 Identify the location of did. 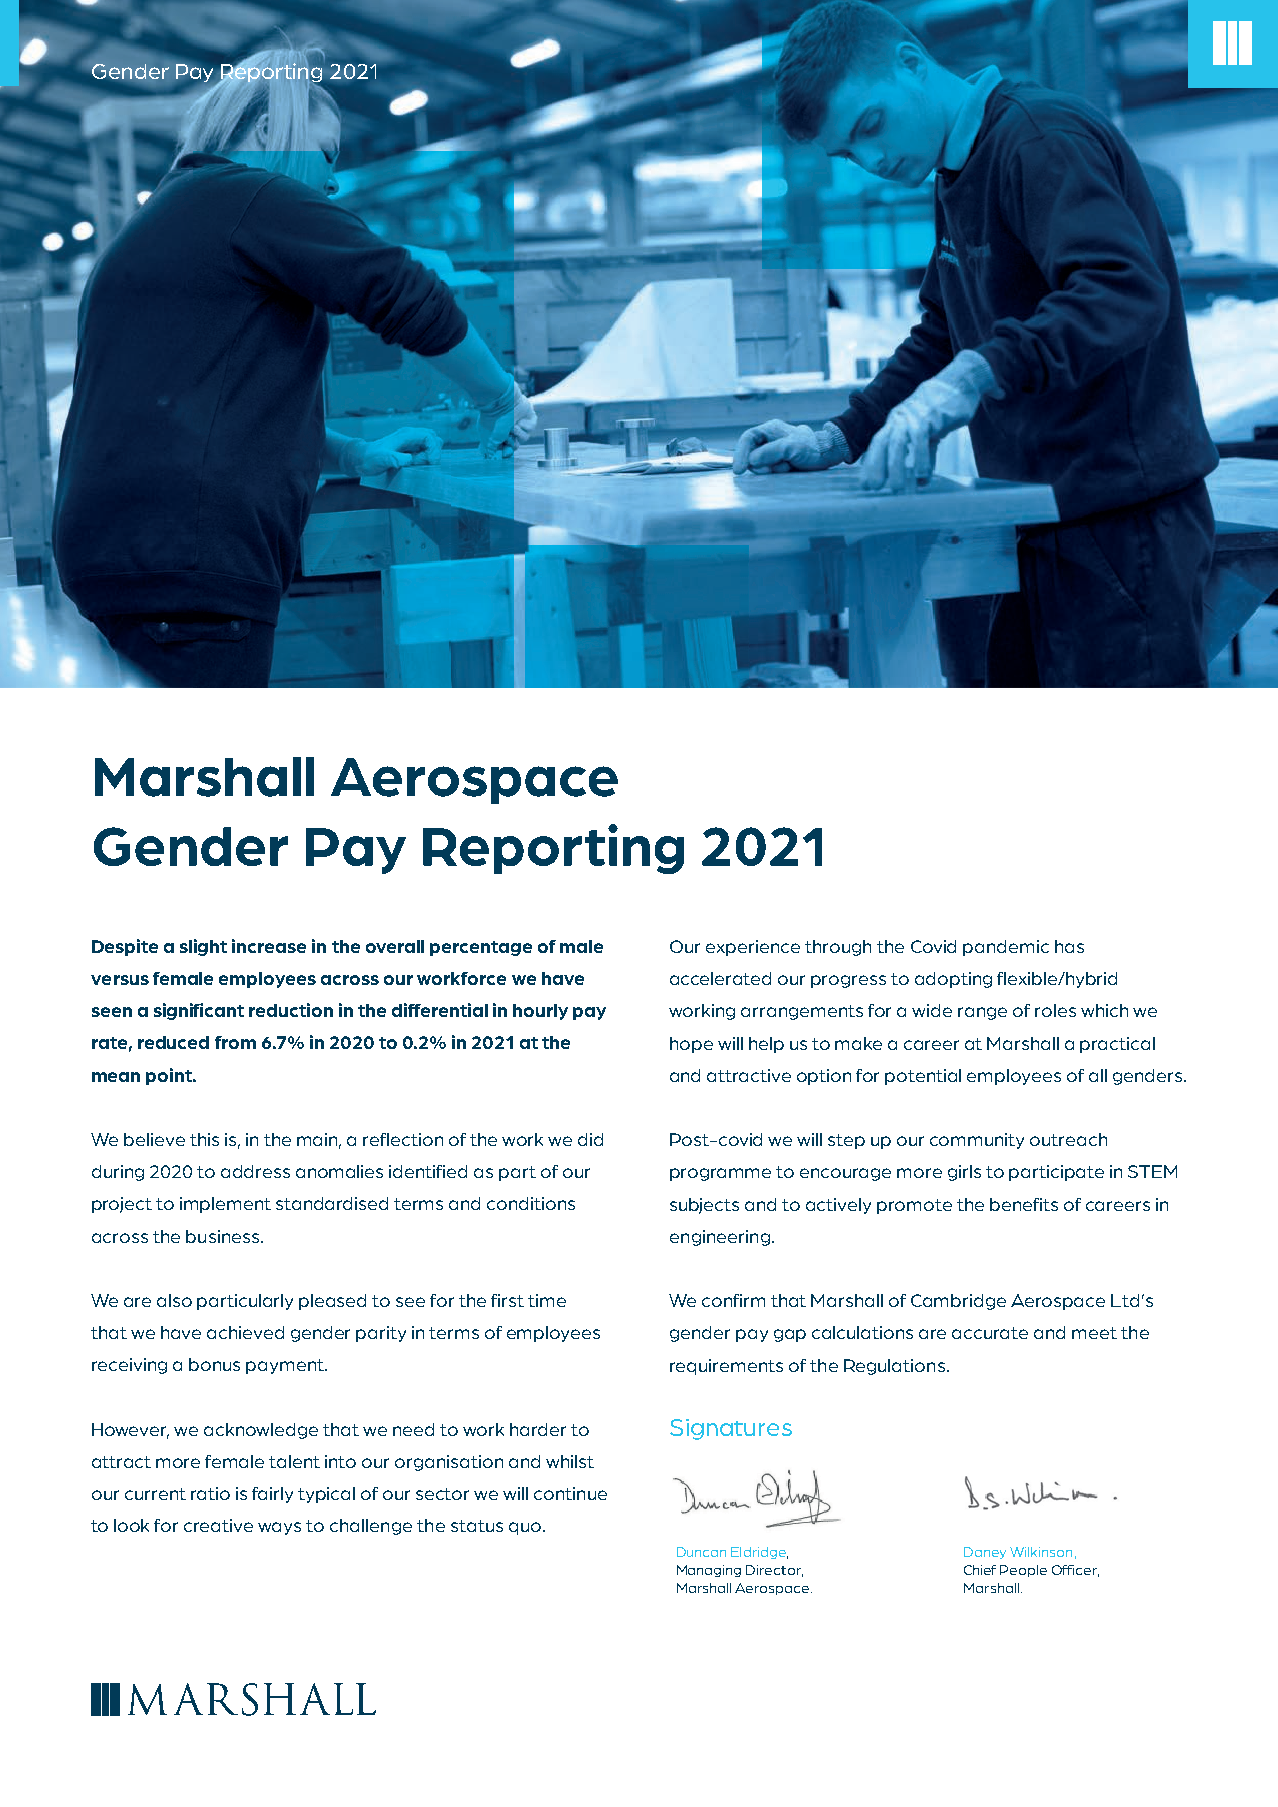
(590, 1139).
